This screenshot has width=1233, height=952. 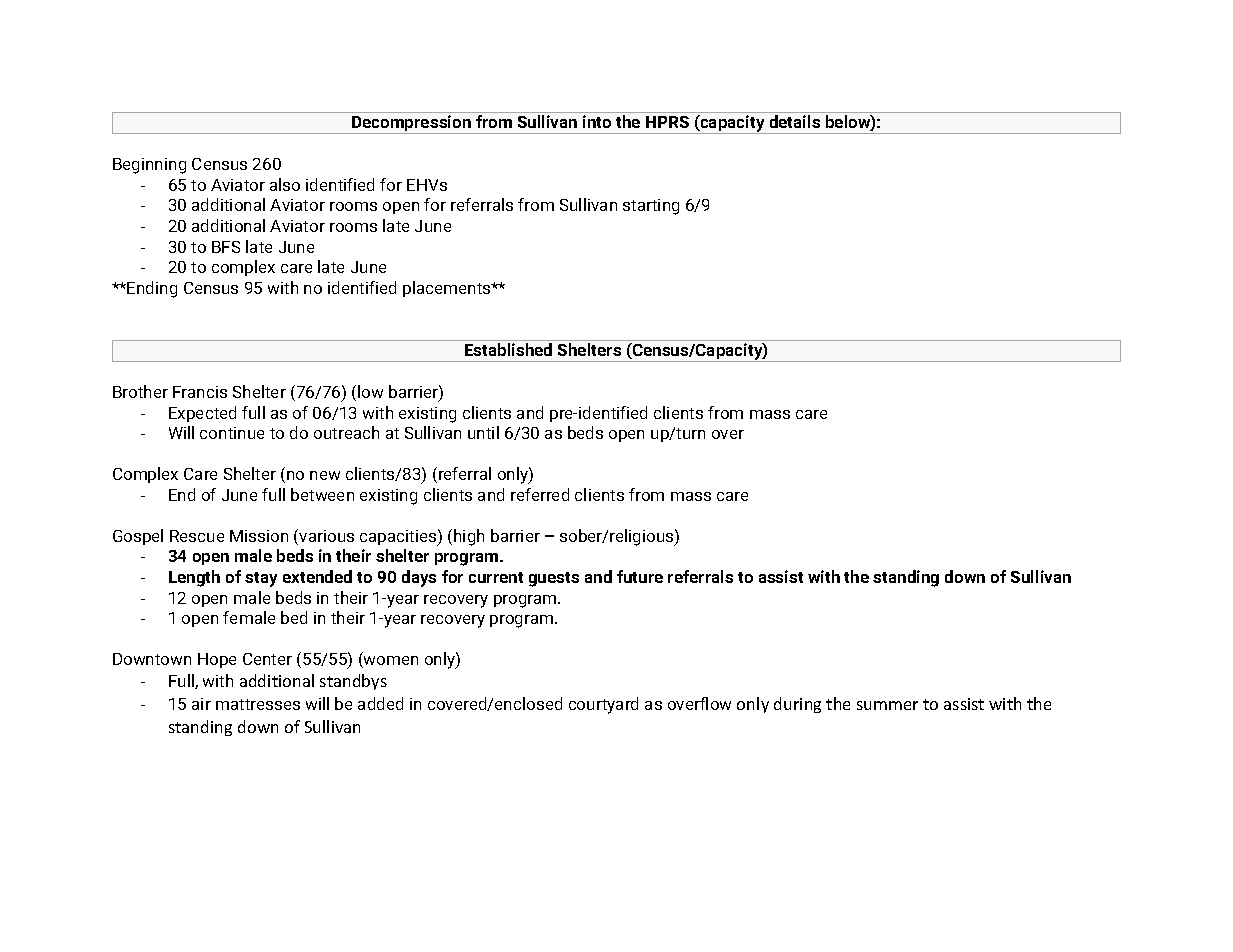 I want to click on continue, so click(x=232, y=433).
